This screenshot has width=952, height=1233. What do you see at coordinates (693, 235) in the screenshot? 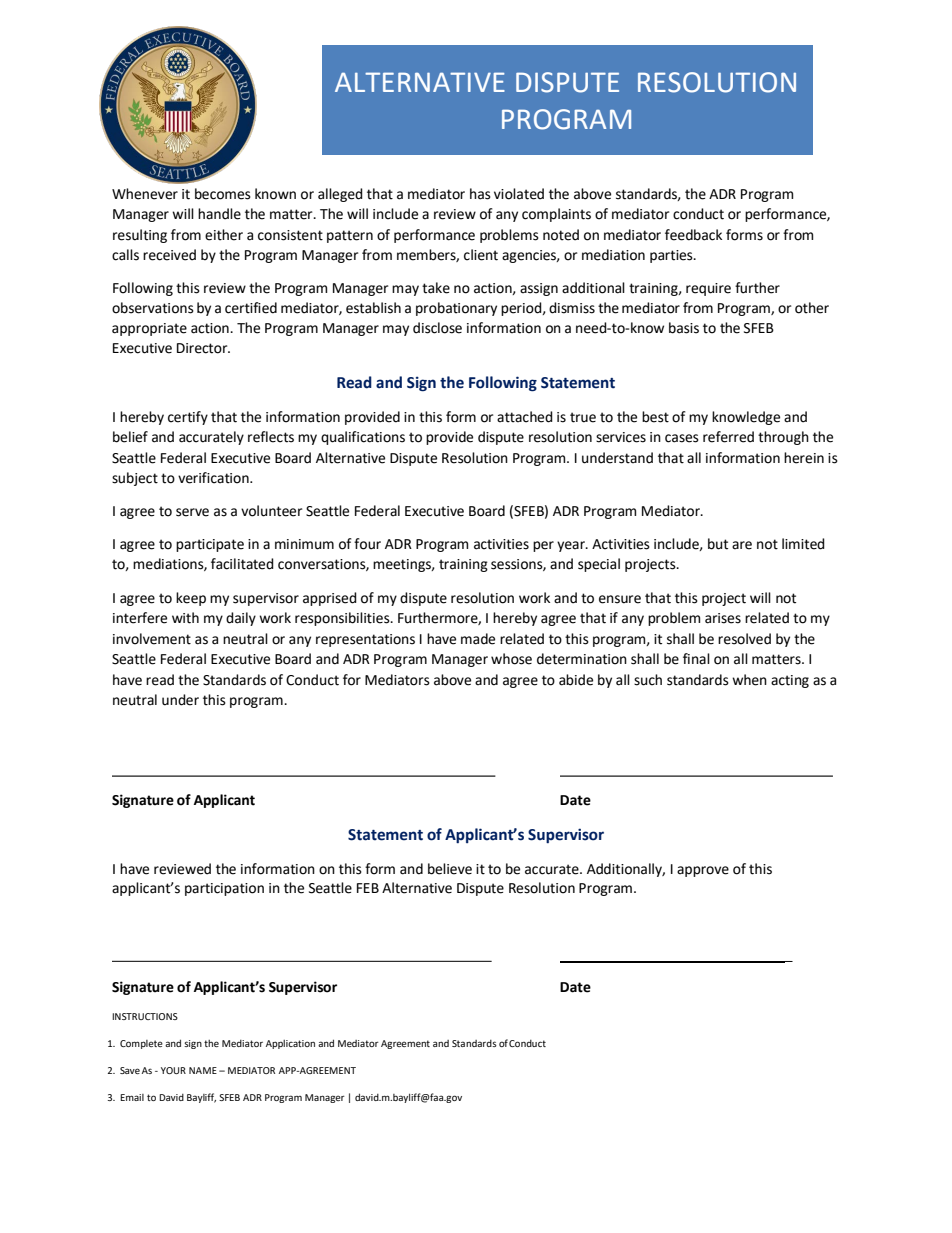
I see `feedback` at bounding box center [693, 235].
